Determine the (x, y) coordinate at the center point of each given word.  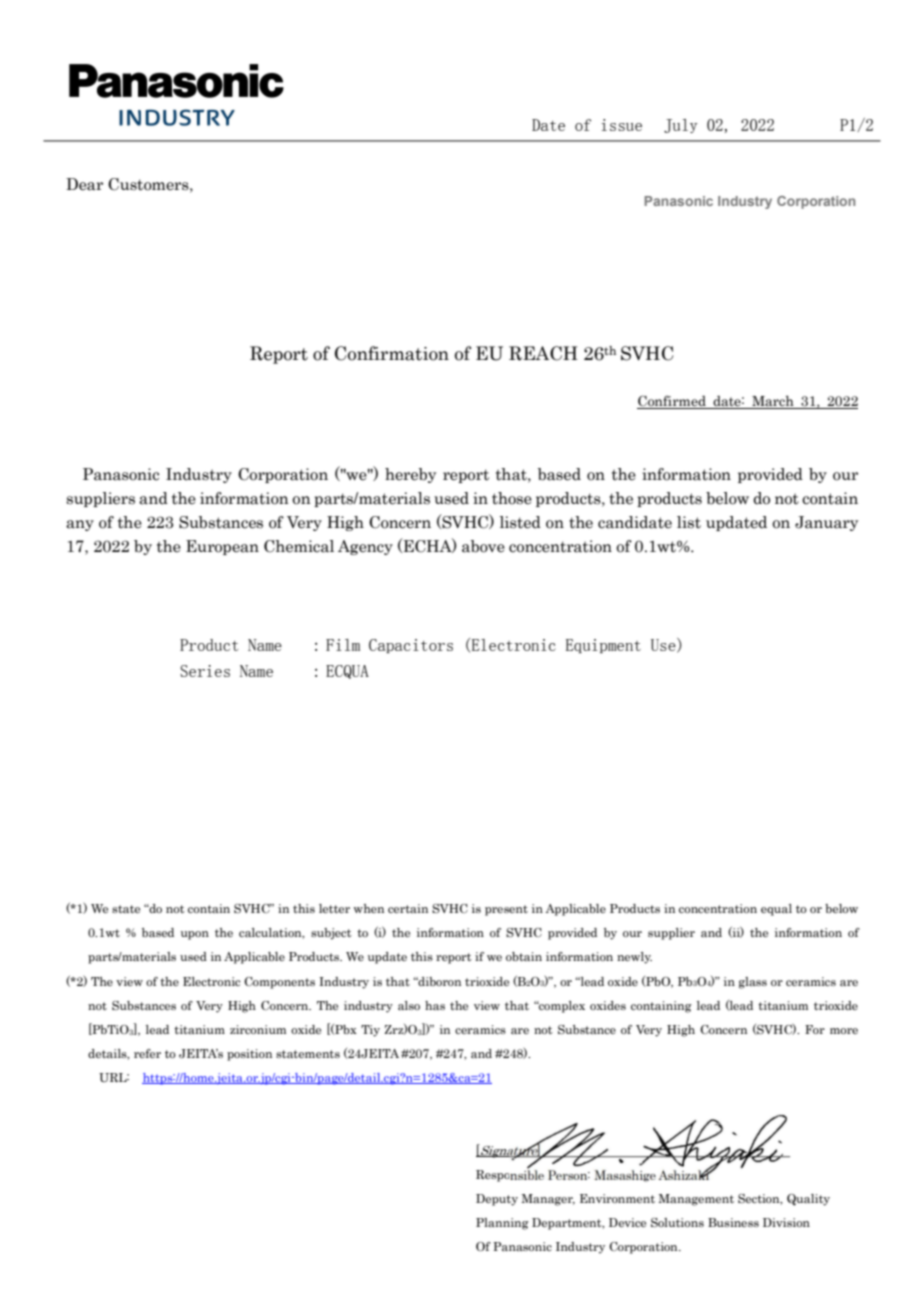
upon (195, 935)
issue (622, 125)
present (506, 910)
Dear (84, 184)
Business (733, 1222)
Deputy (497, 1200)
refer (147, 1053)
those (512, 498)
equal (776, 910)
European (222, 547)
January (826, 523)
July (681, 126)
